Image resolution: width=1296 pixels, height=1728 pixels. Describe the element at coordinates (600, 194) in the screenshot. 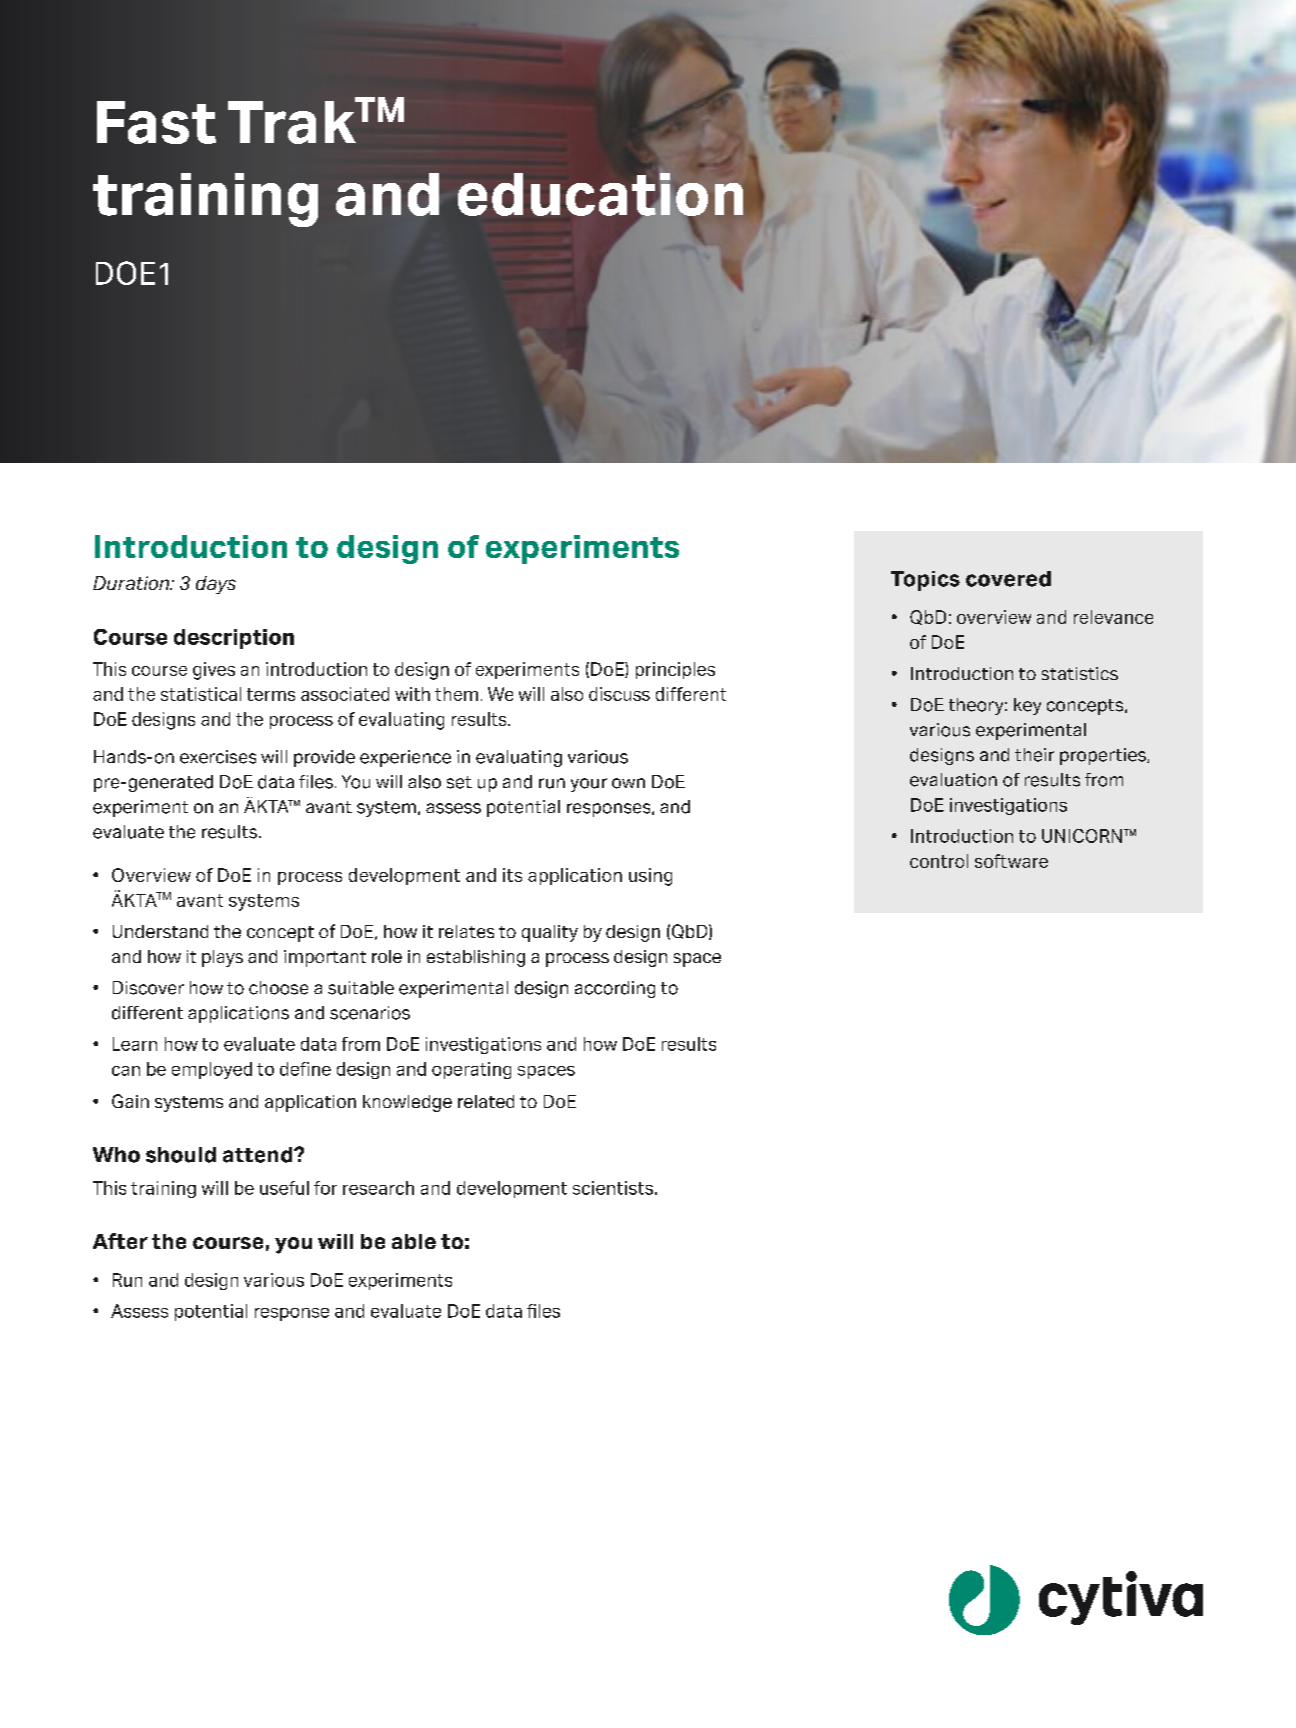

I see `education` at that location.
